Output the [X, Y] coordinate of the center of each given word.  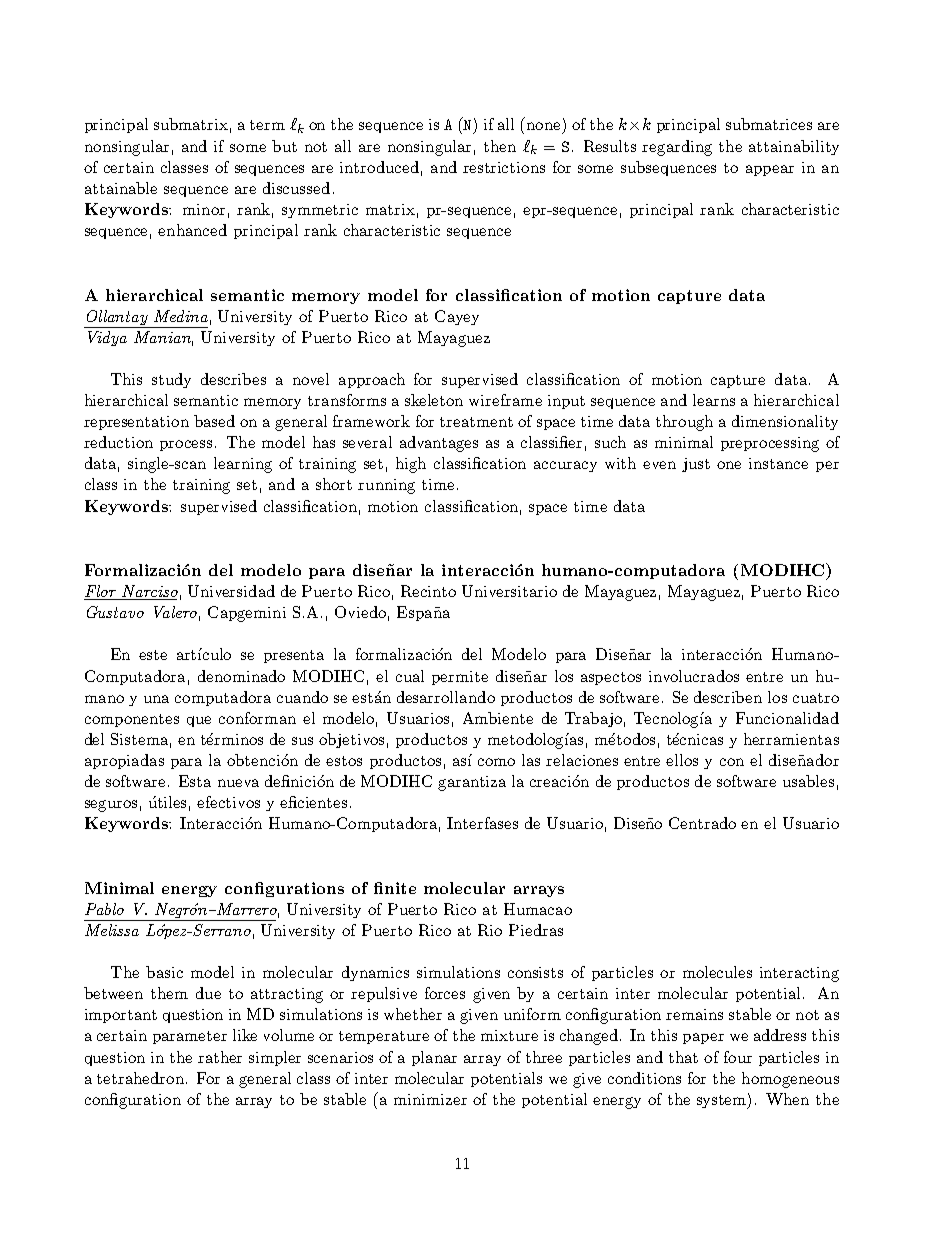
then [500, 146]
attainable [121, 188]
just [696, 465]
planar [434, 1058]
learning [243, 465]
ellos [682, 760]
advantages [439, 444]
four [738, 1057]
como [496, 762]
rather [220, 1057]
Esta [195, 781]
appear [770, 170]
